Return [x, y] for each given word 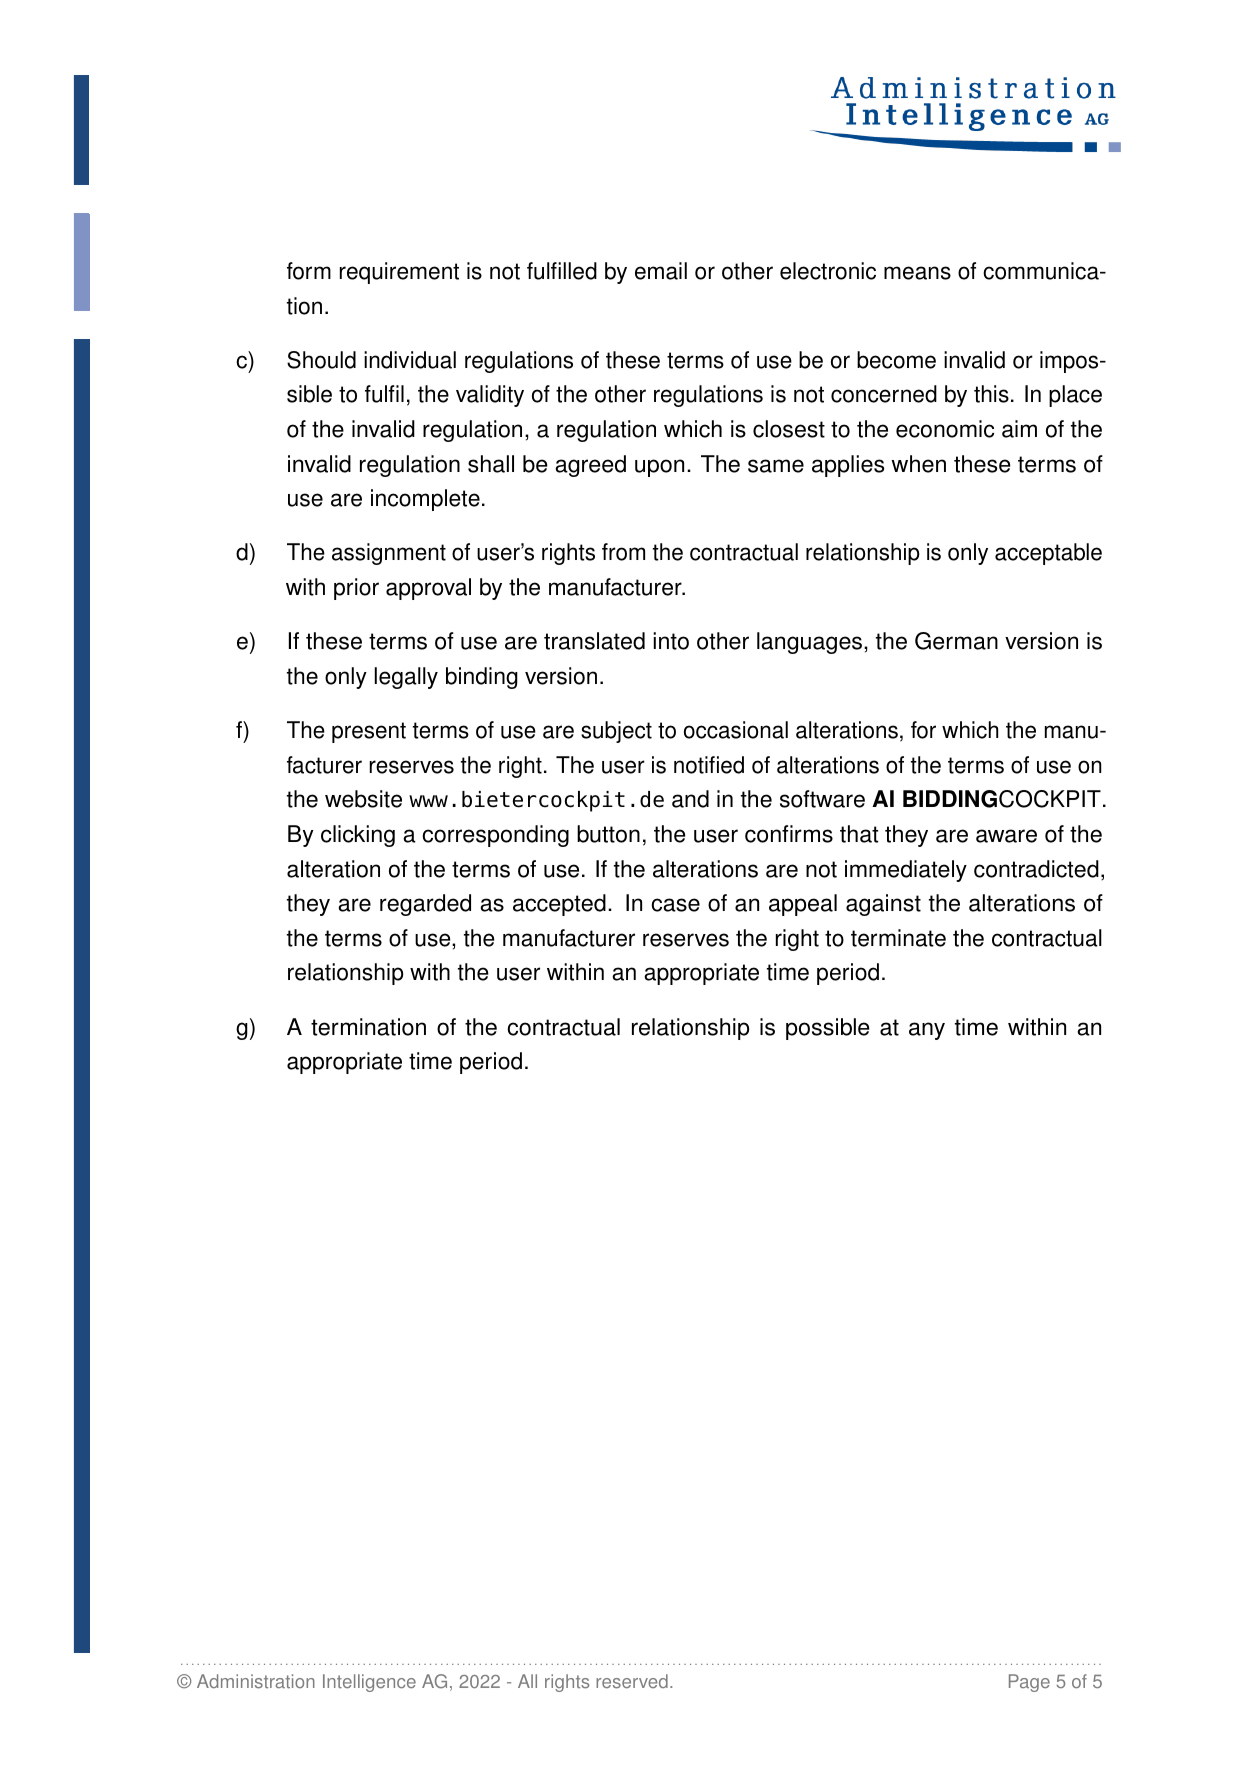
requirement [399, 273]
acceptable [1048, 554]
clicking [358, 836]
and [690, 799]
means [917, 273]
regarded [425, 905]
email [661, 271]
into [671, 641]
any [927, 1031]
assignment [389, 554]
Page [1029, 1683]
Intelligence [369, 1683]
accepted [559, 905]
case [675, 905]
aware [1006, 836]
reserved [632, 1681]
